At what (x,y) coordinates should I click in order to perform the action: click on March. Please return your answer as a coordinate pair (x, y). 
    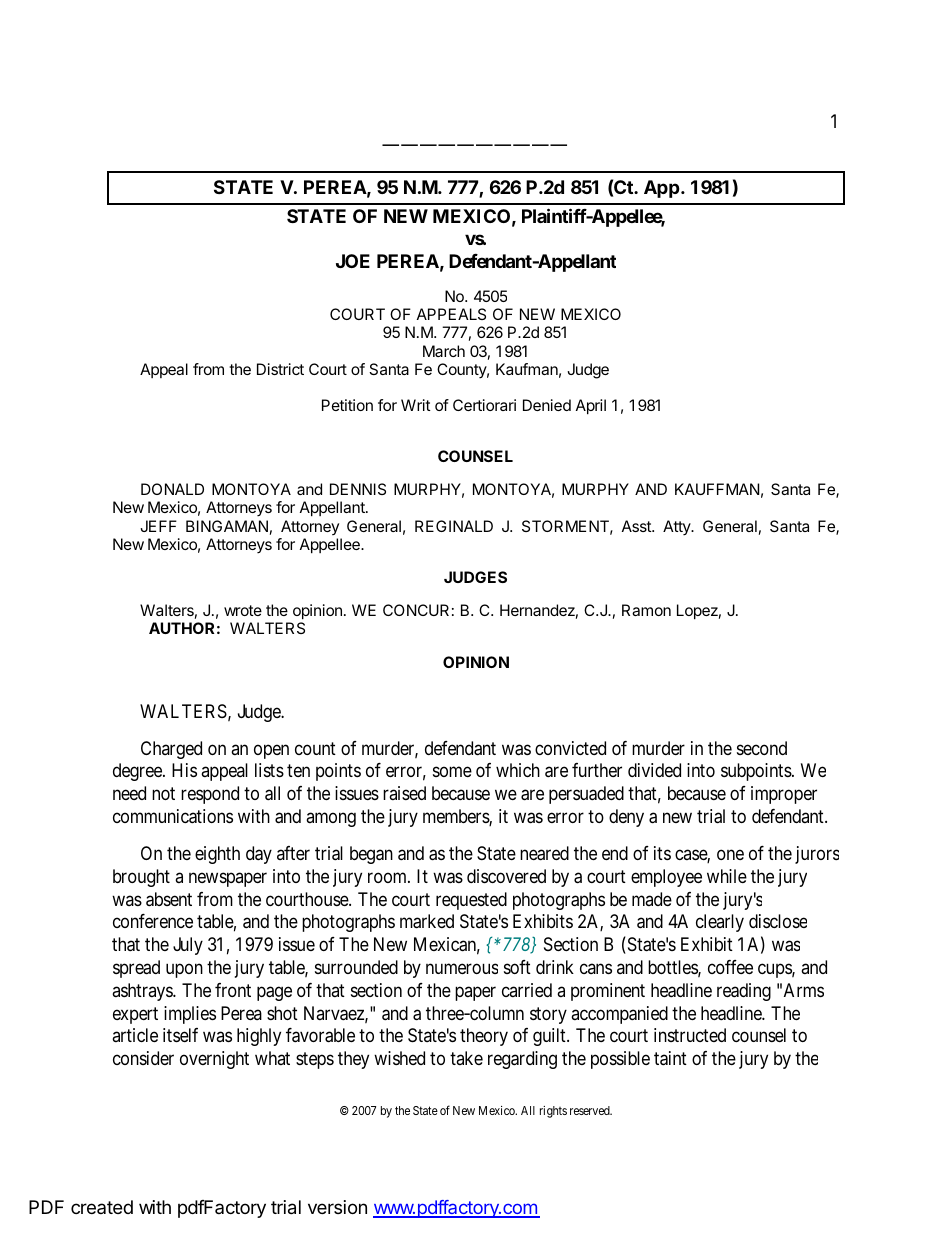
    Looking at the image, I should click on (444, 351).
